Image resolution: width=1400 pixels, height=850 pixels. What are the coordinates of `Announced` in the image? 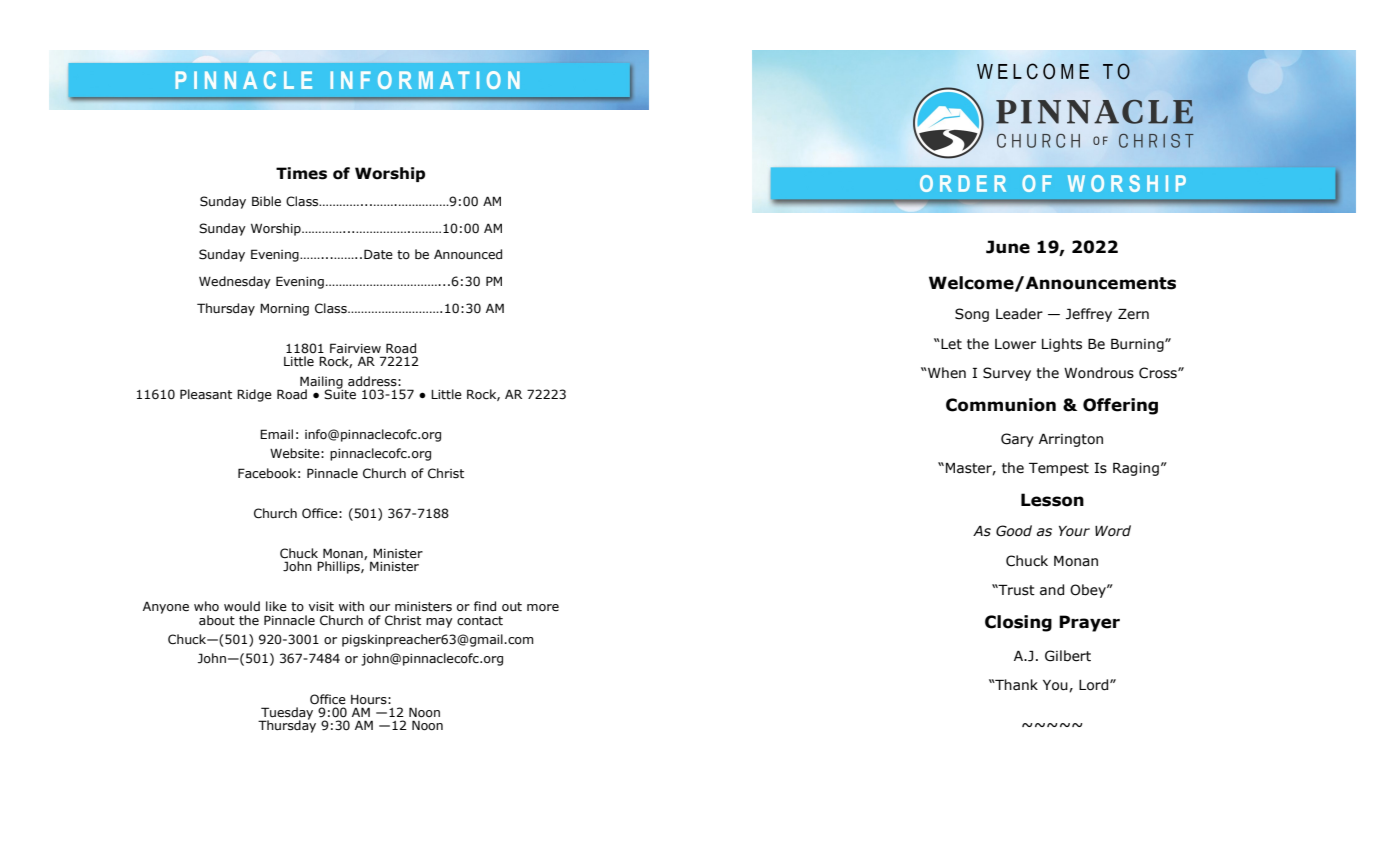 It's located at (468, 254).
